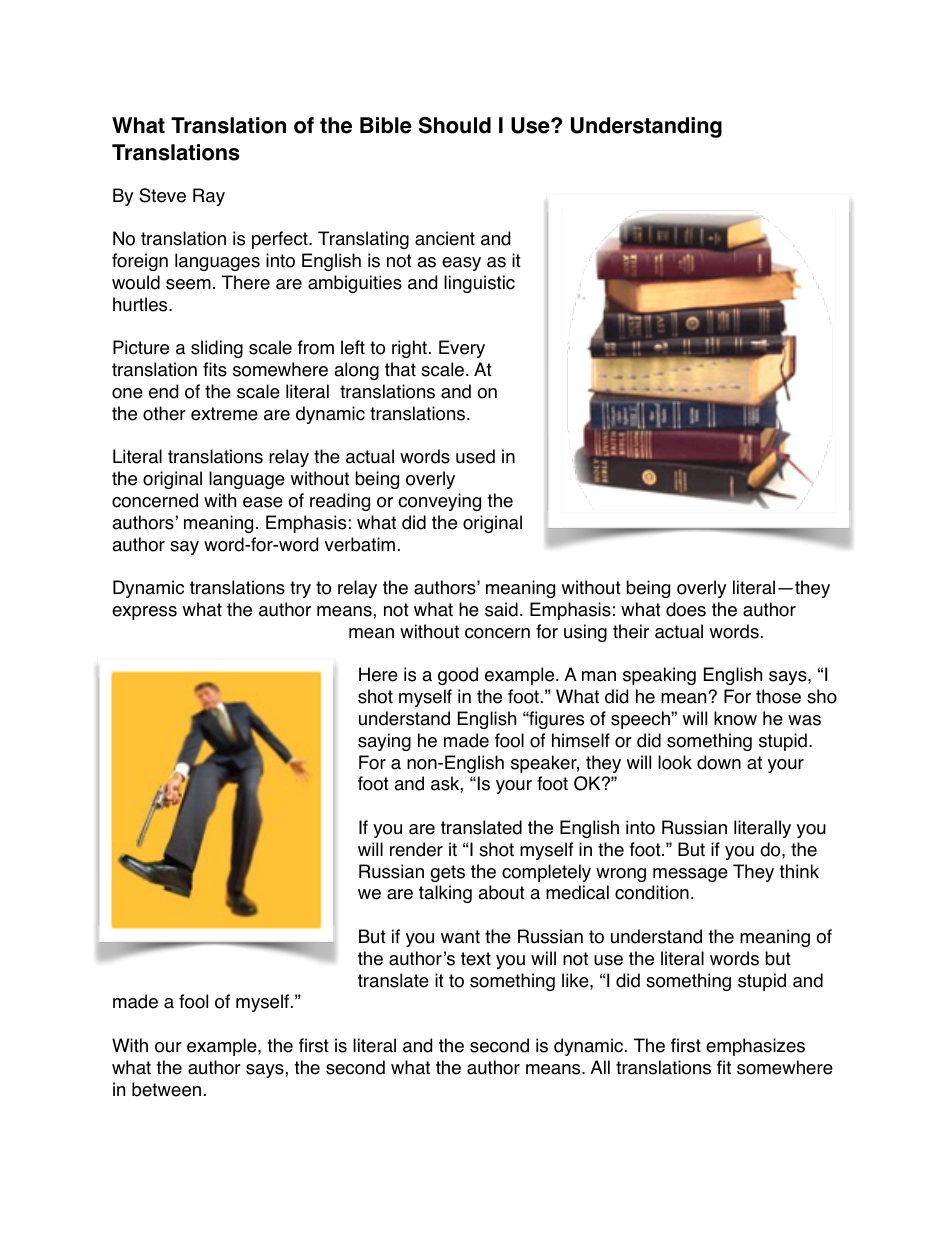 Image resolution: width=952 pixels, height=1233 pixels. Describe the element at coordinates (476, 959) in the document. I see `text` at that location.
